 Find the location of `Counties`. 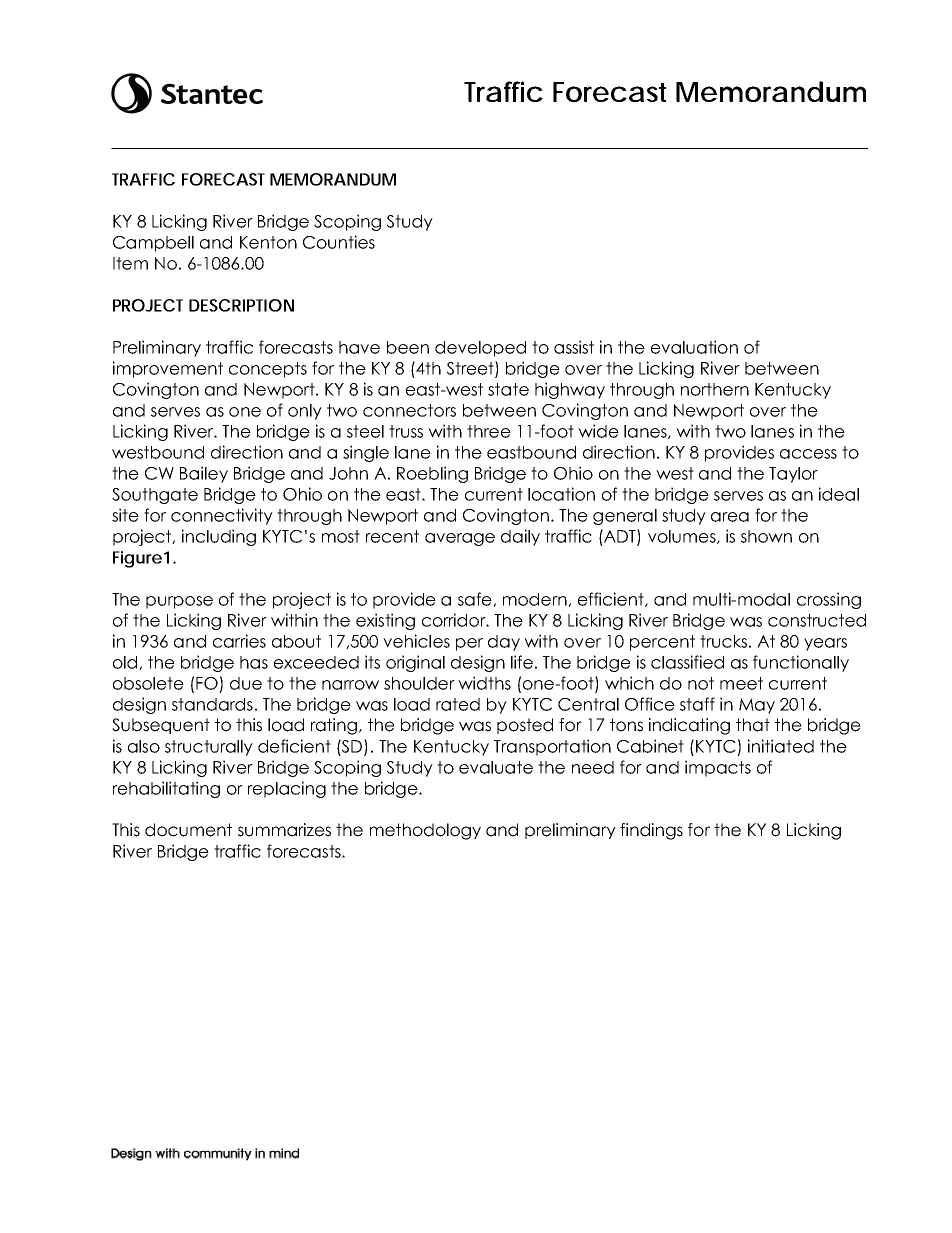

Counties is located at coordinates (339, 242).
